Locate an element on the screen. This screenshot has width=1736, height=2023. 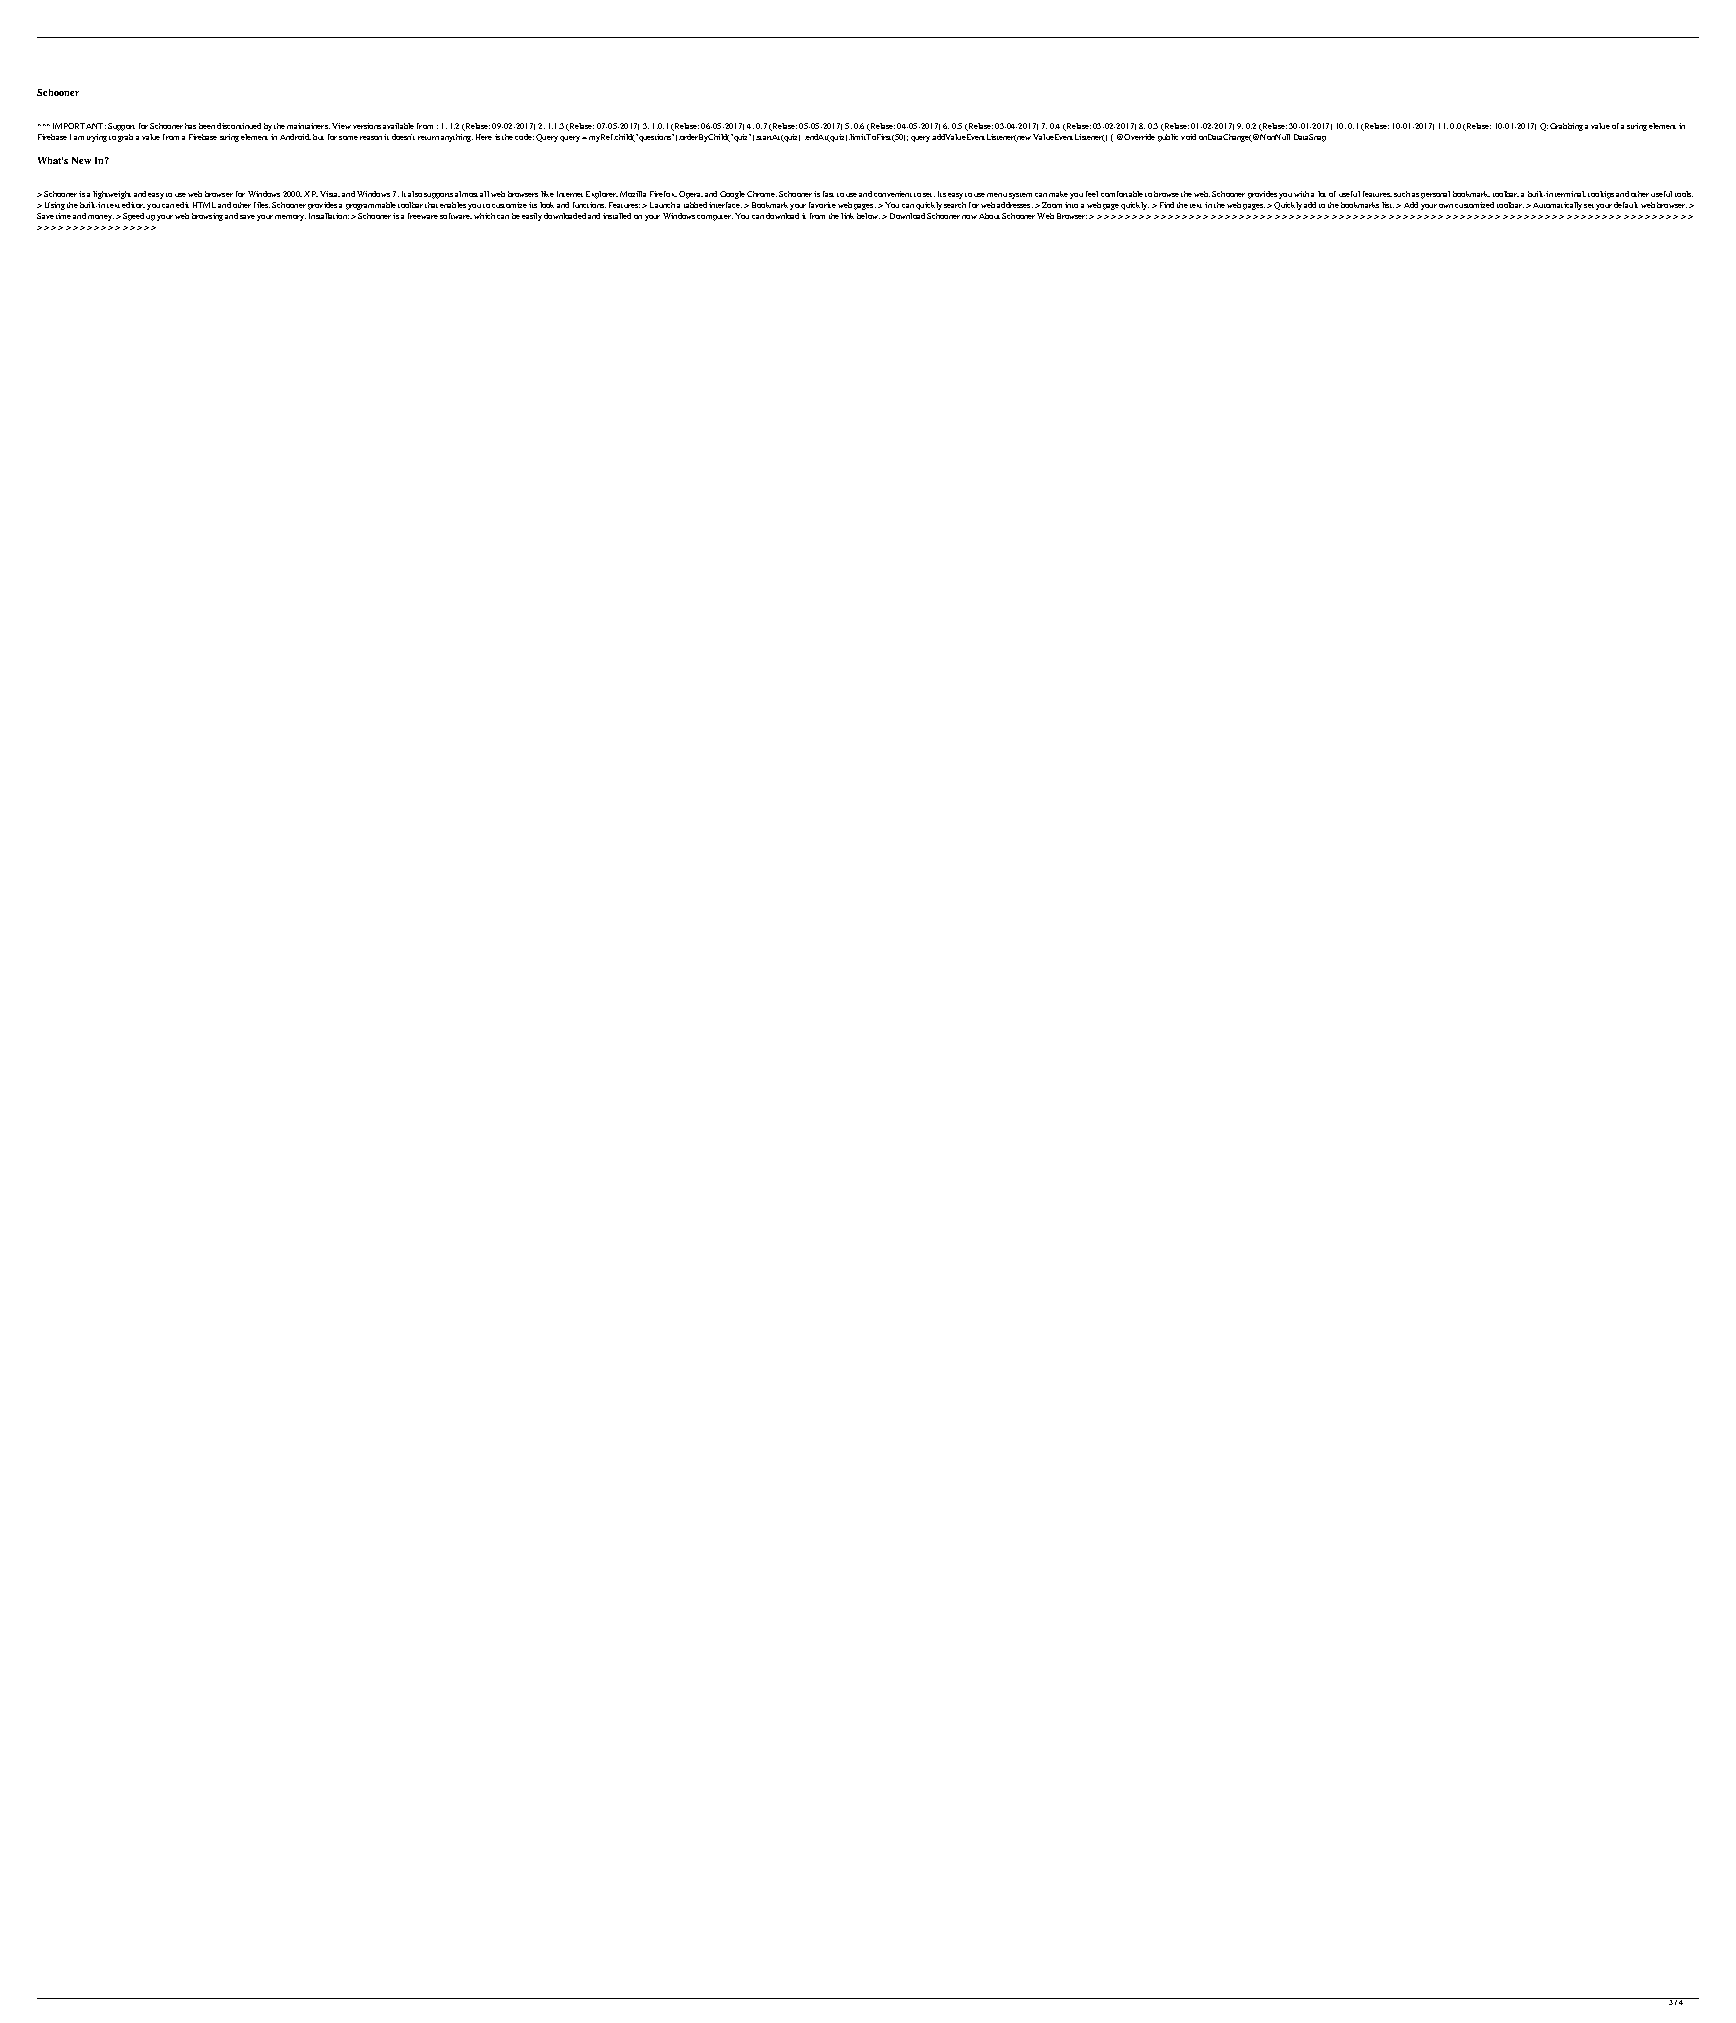
lightweight is located at coordinates (112, 195).
